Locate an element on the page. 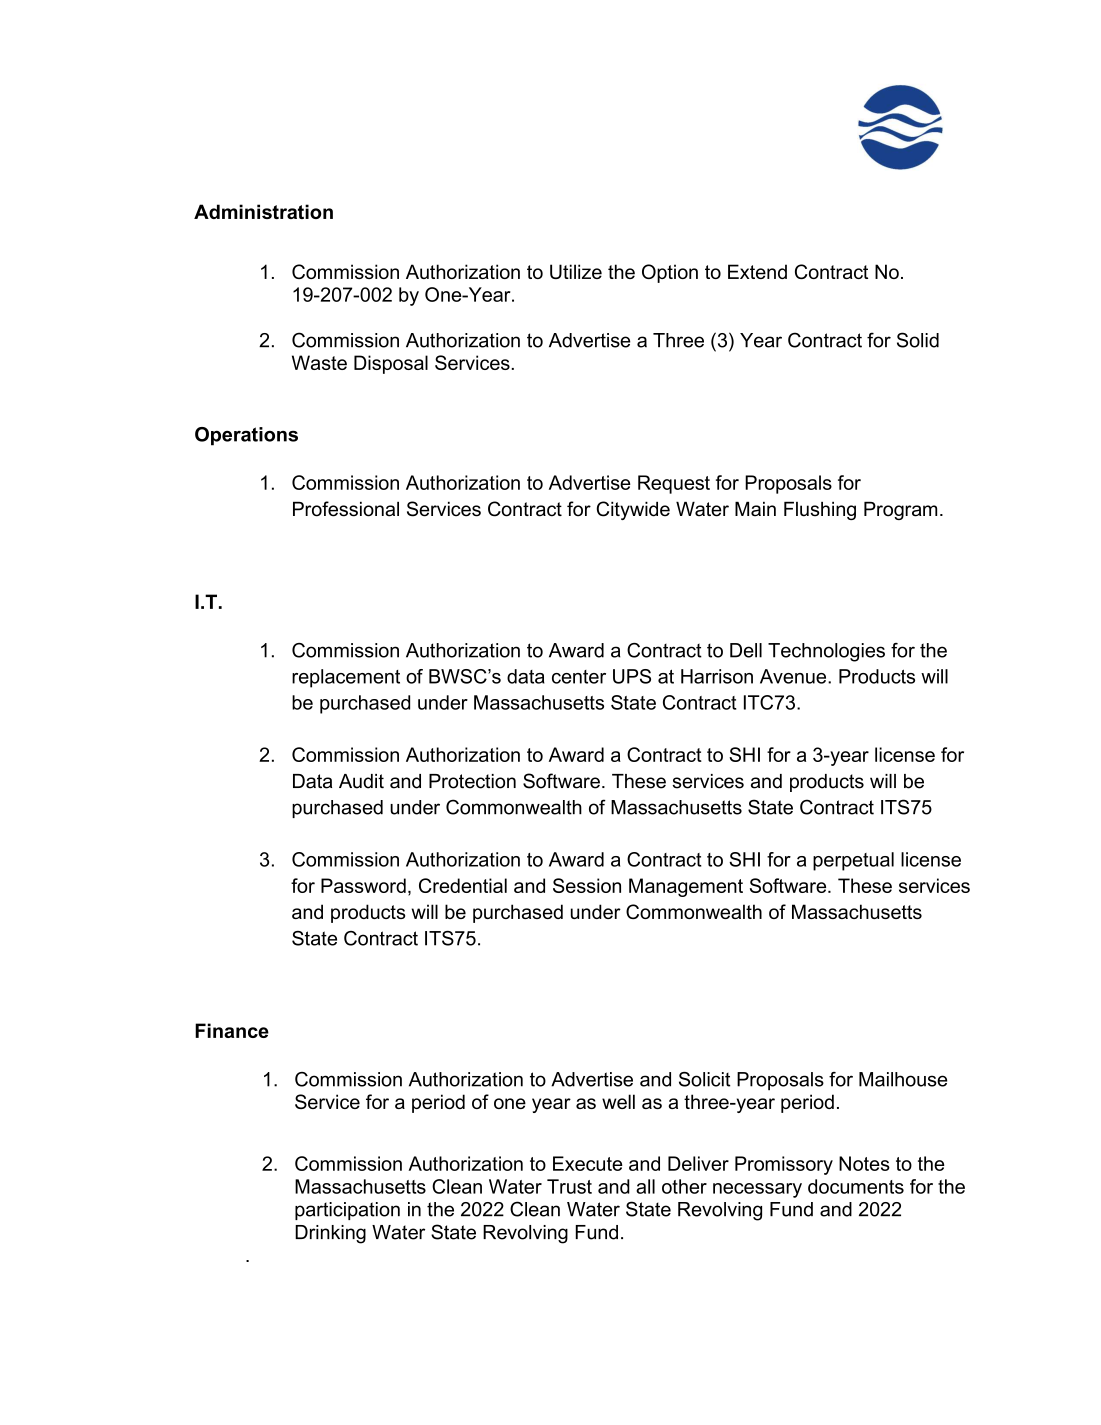  Trust is located at coordinates (569, 1186).
